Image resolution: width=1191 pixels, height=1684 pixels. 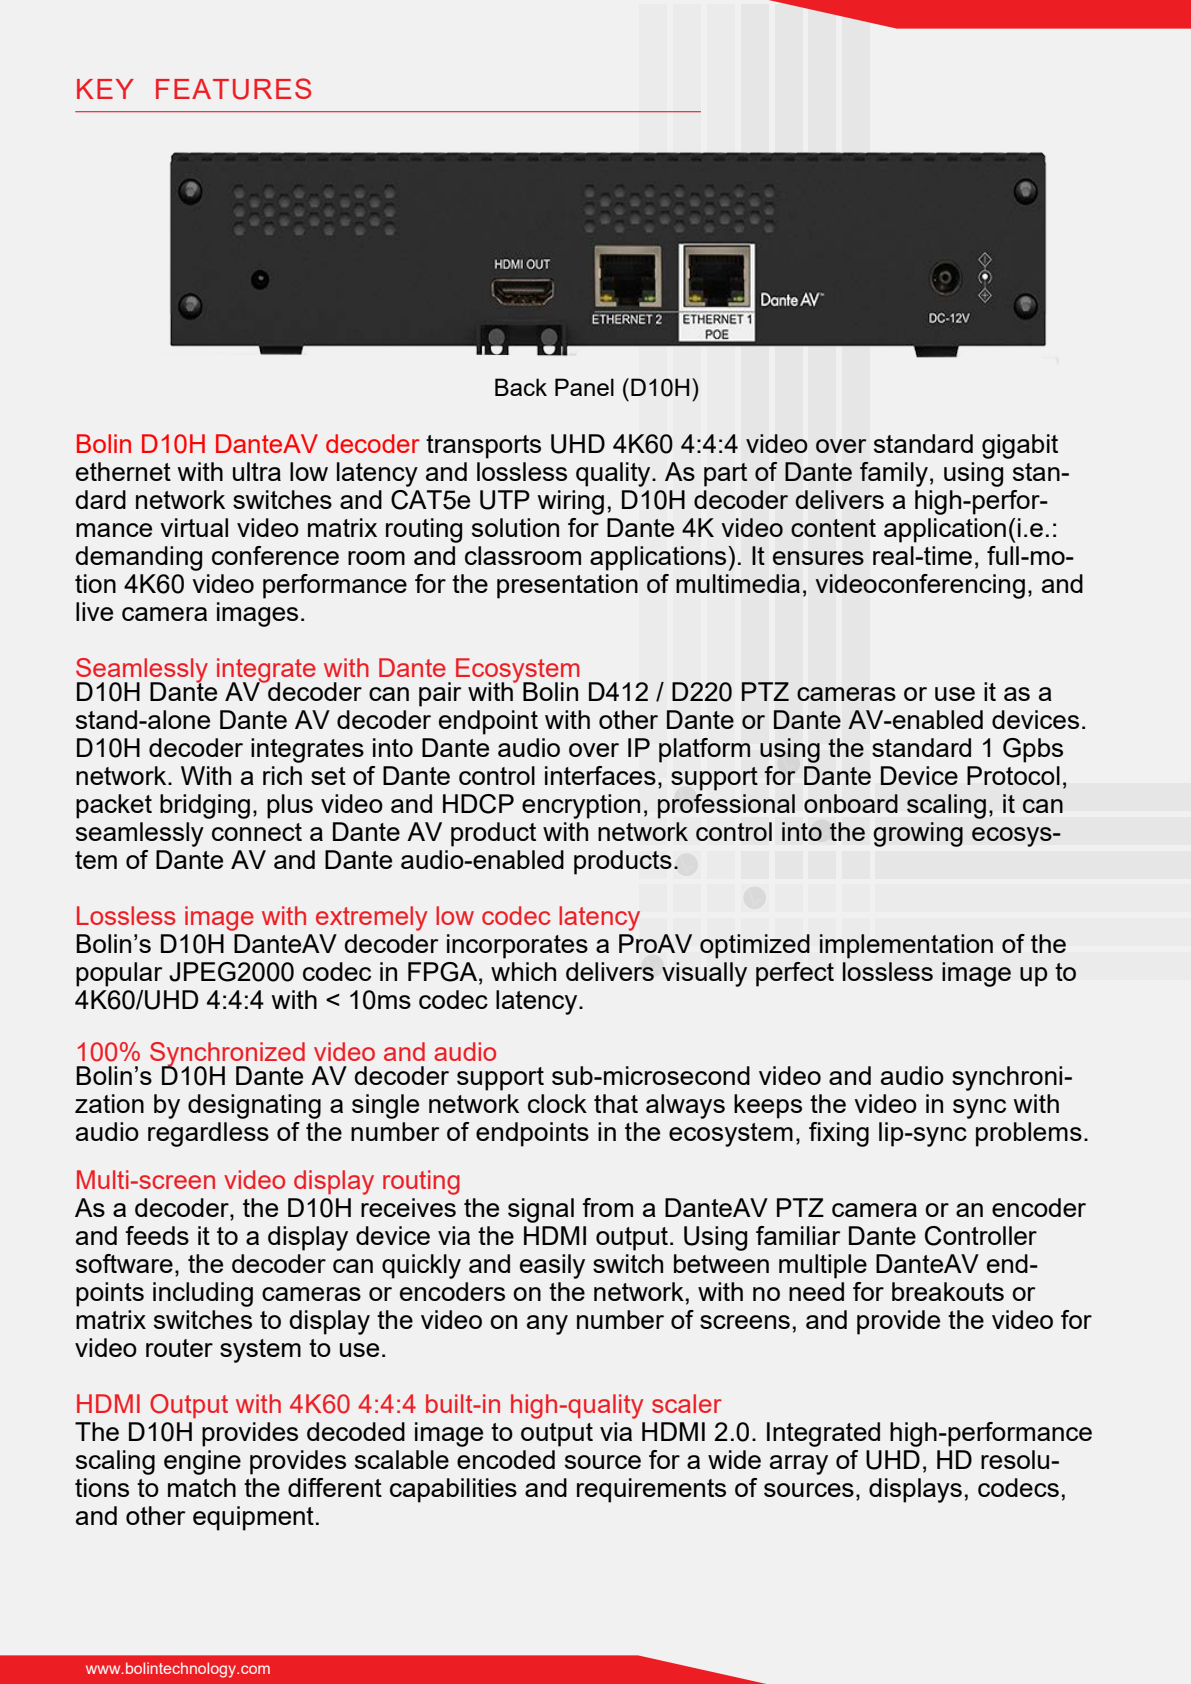 I want to click on gigabit, so click(x=1020, y=446).
